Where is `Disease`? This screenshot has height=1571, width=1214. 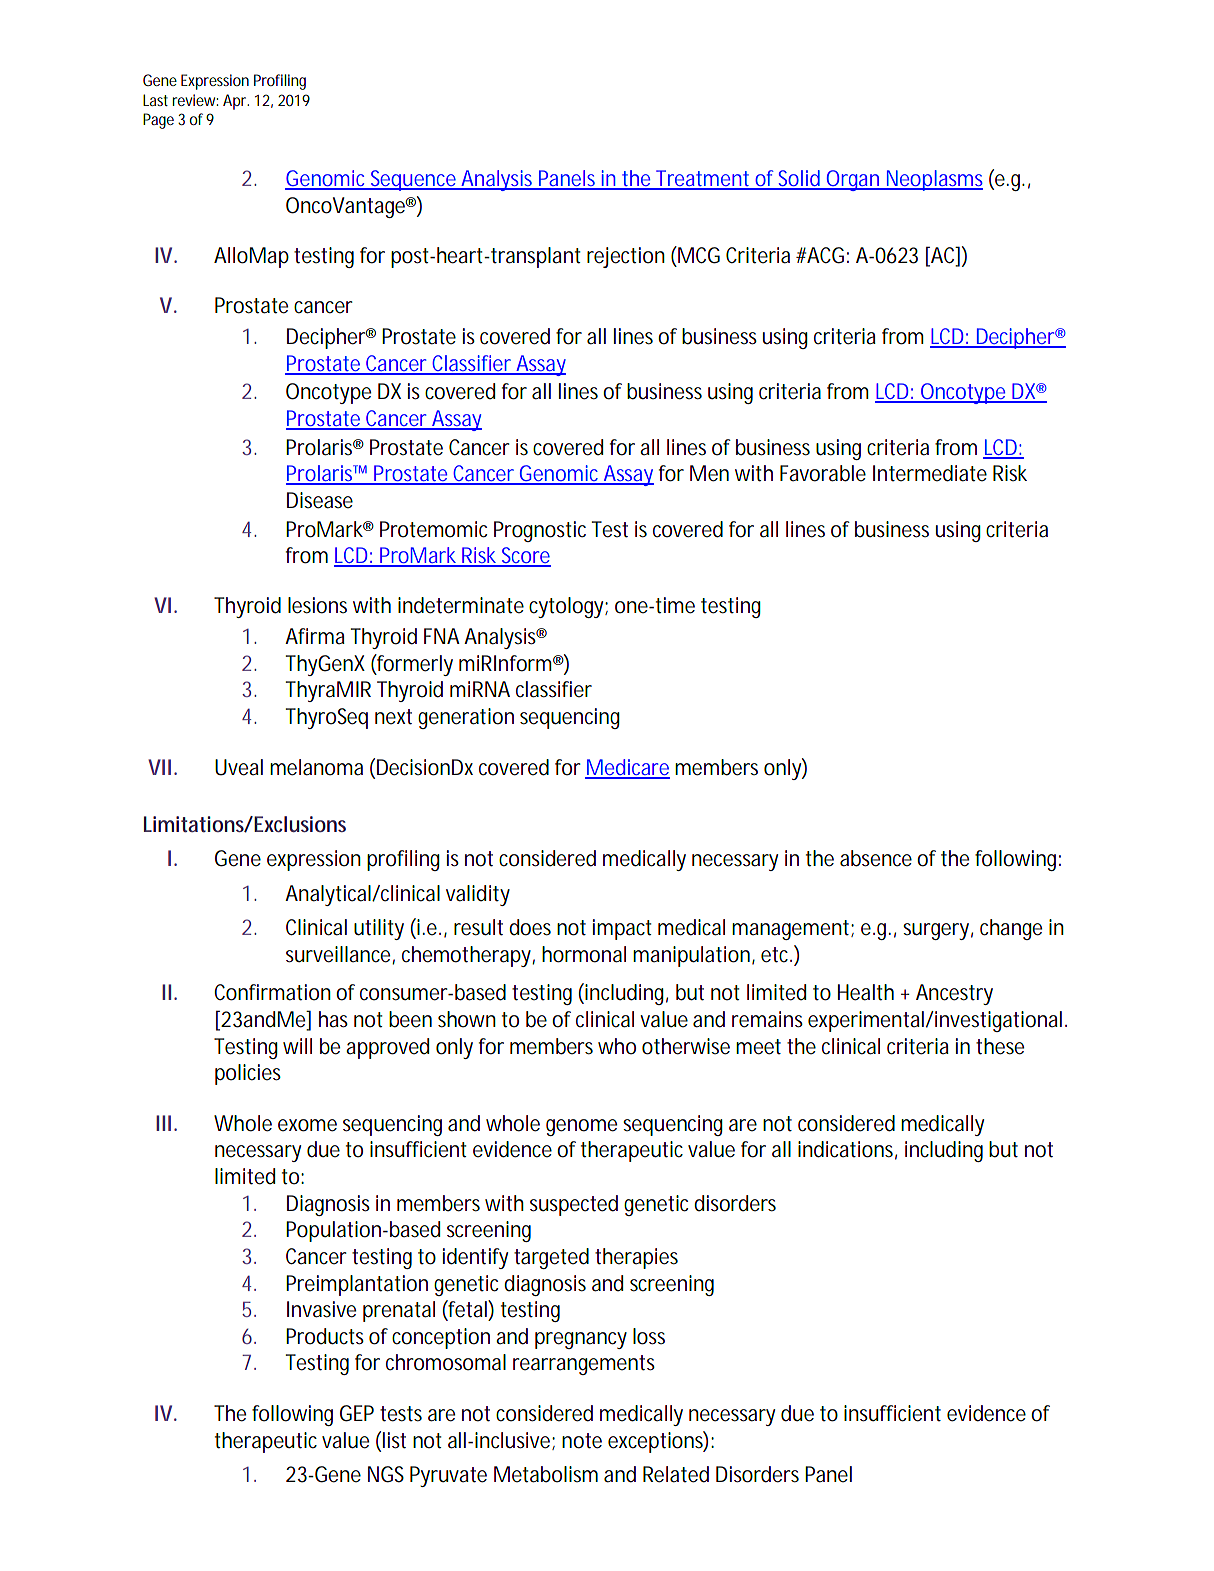 Disease is located at coordinates (320, 500).
